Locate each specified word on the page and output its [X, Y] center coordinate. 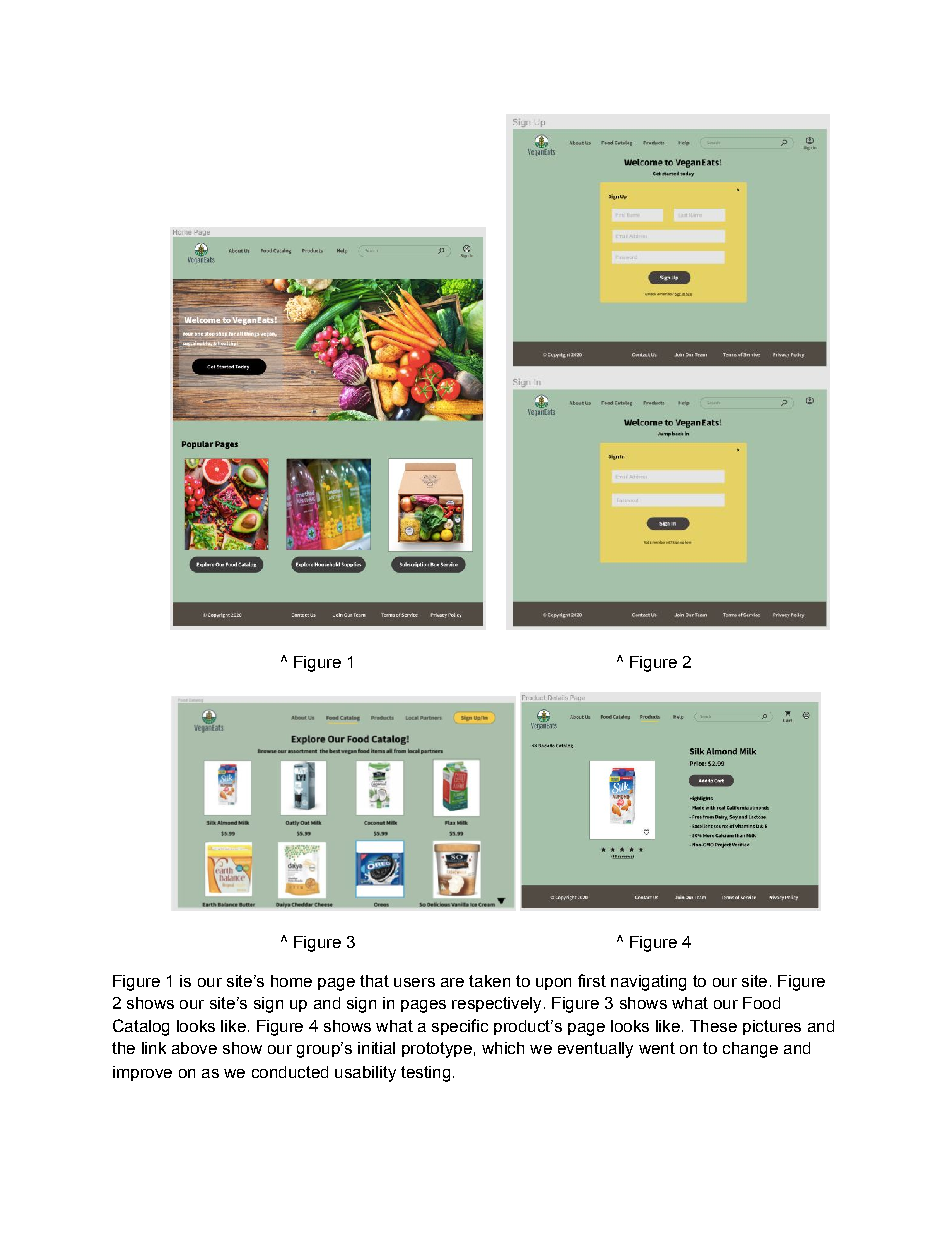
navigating [648, 983]
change [750, 1050]
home [291, 981]
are [452, 982]
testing [425, 1074]
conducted [290, 1072]
